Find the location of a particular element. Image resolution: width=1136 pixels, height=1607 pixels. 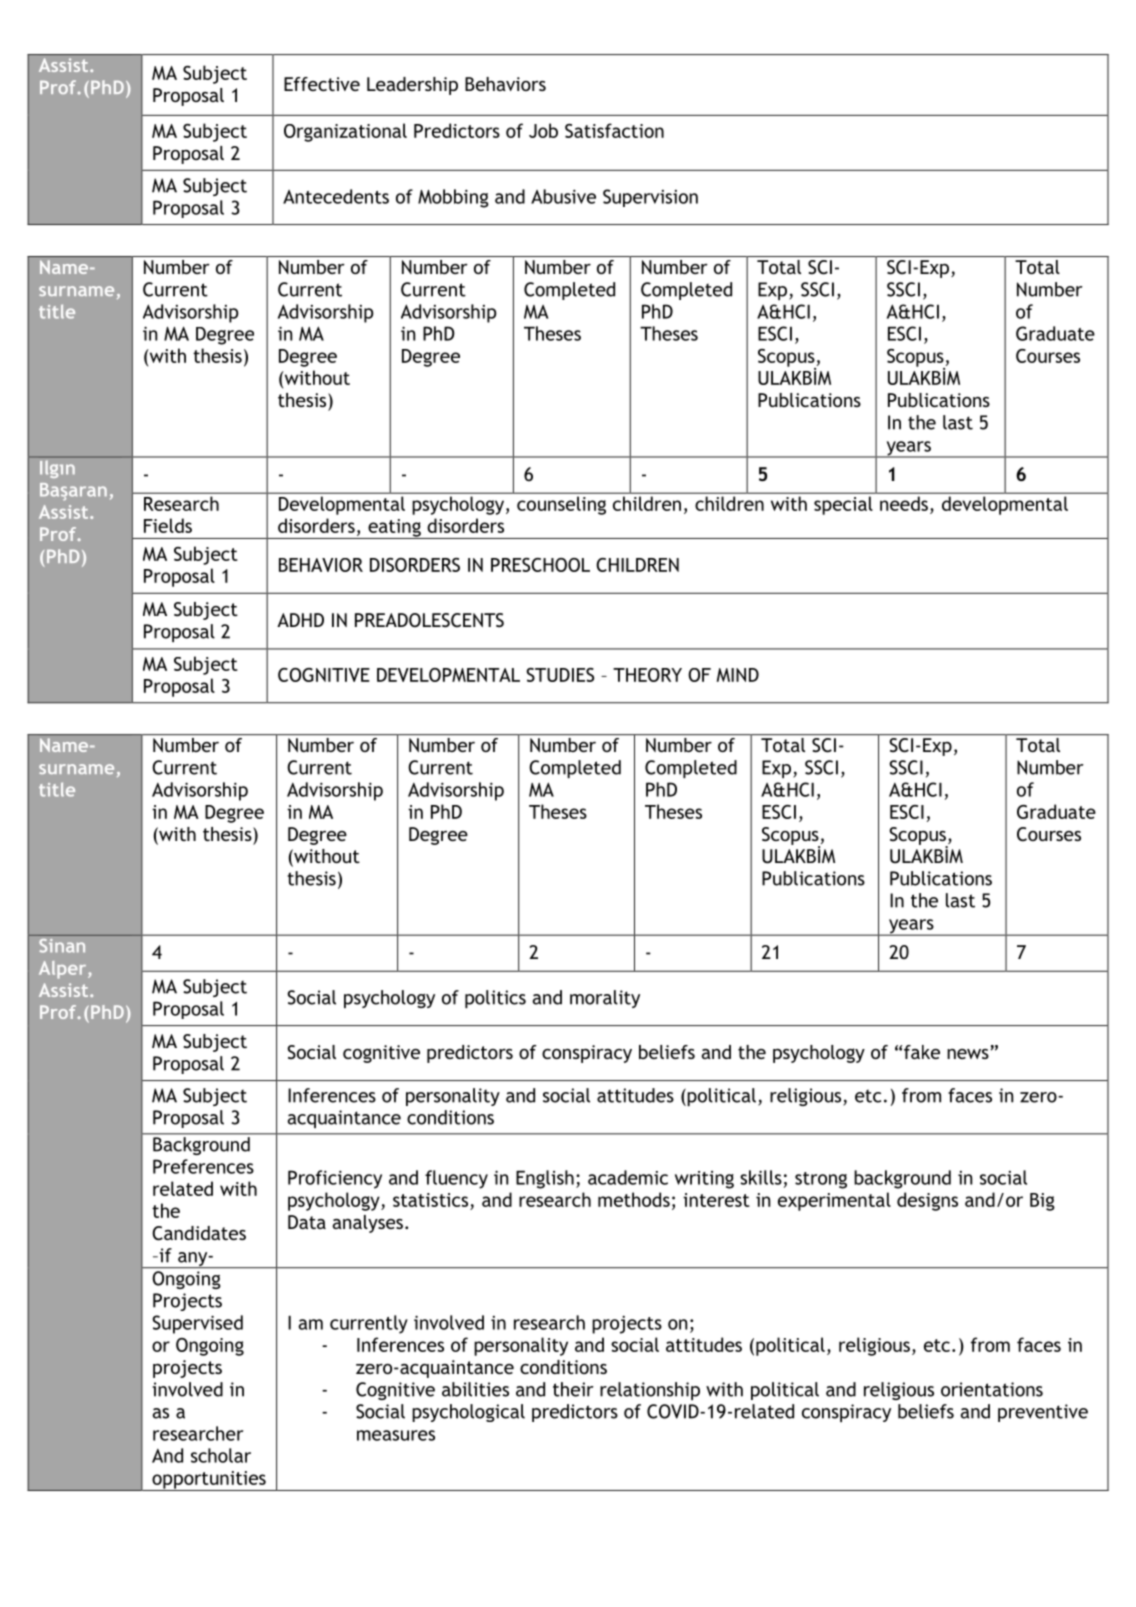

Preferences is located at coordinates (203, 1166).
